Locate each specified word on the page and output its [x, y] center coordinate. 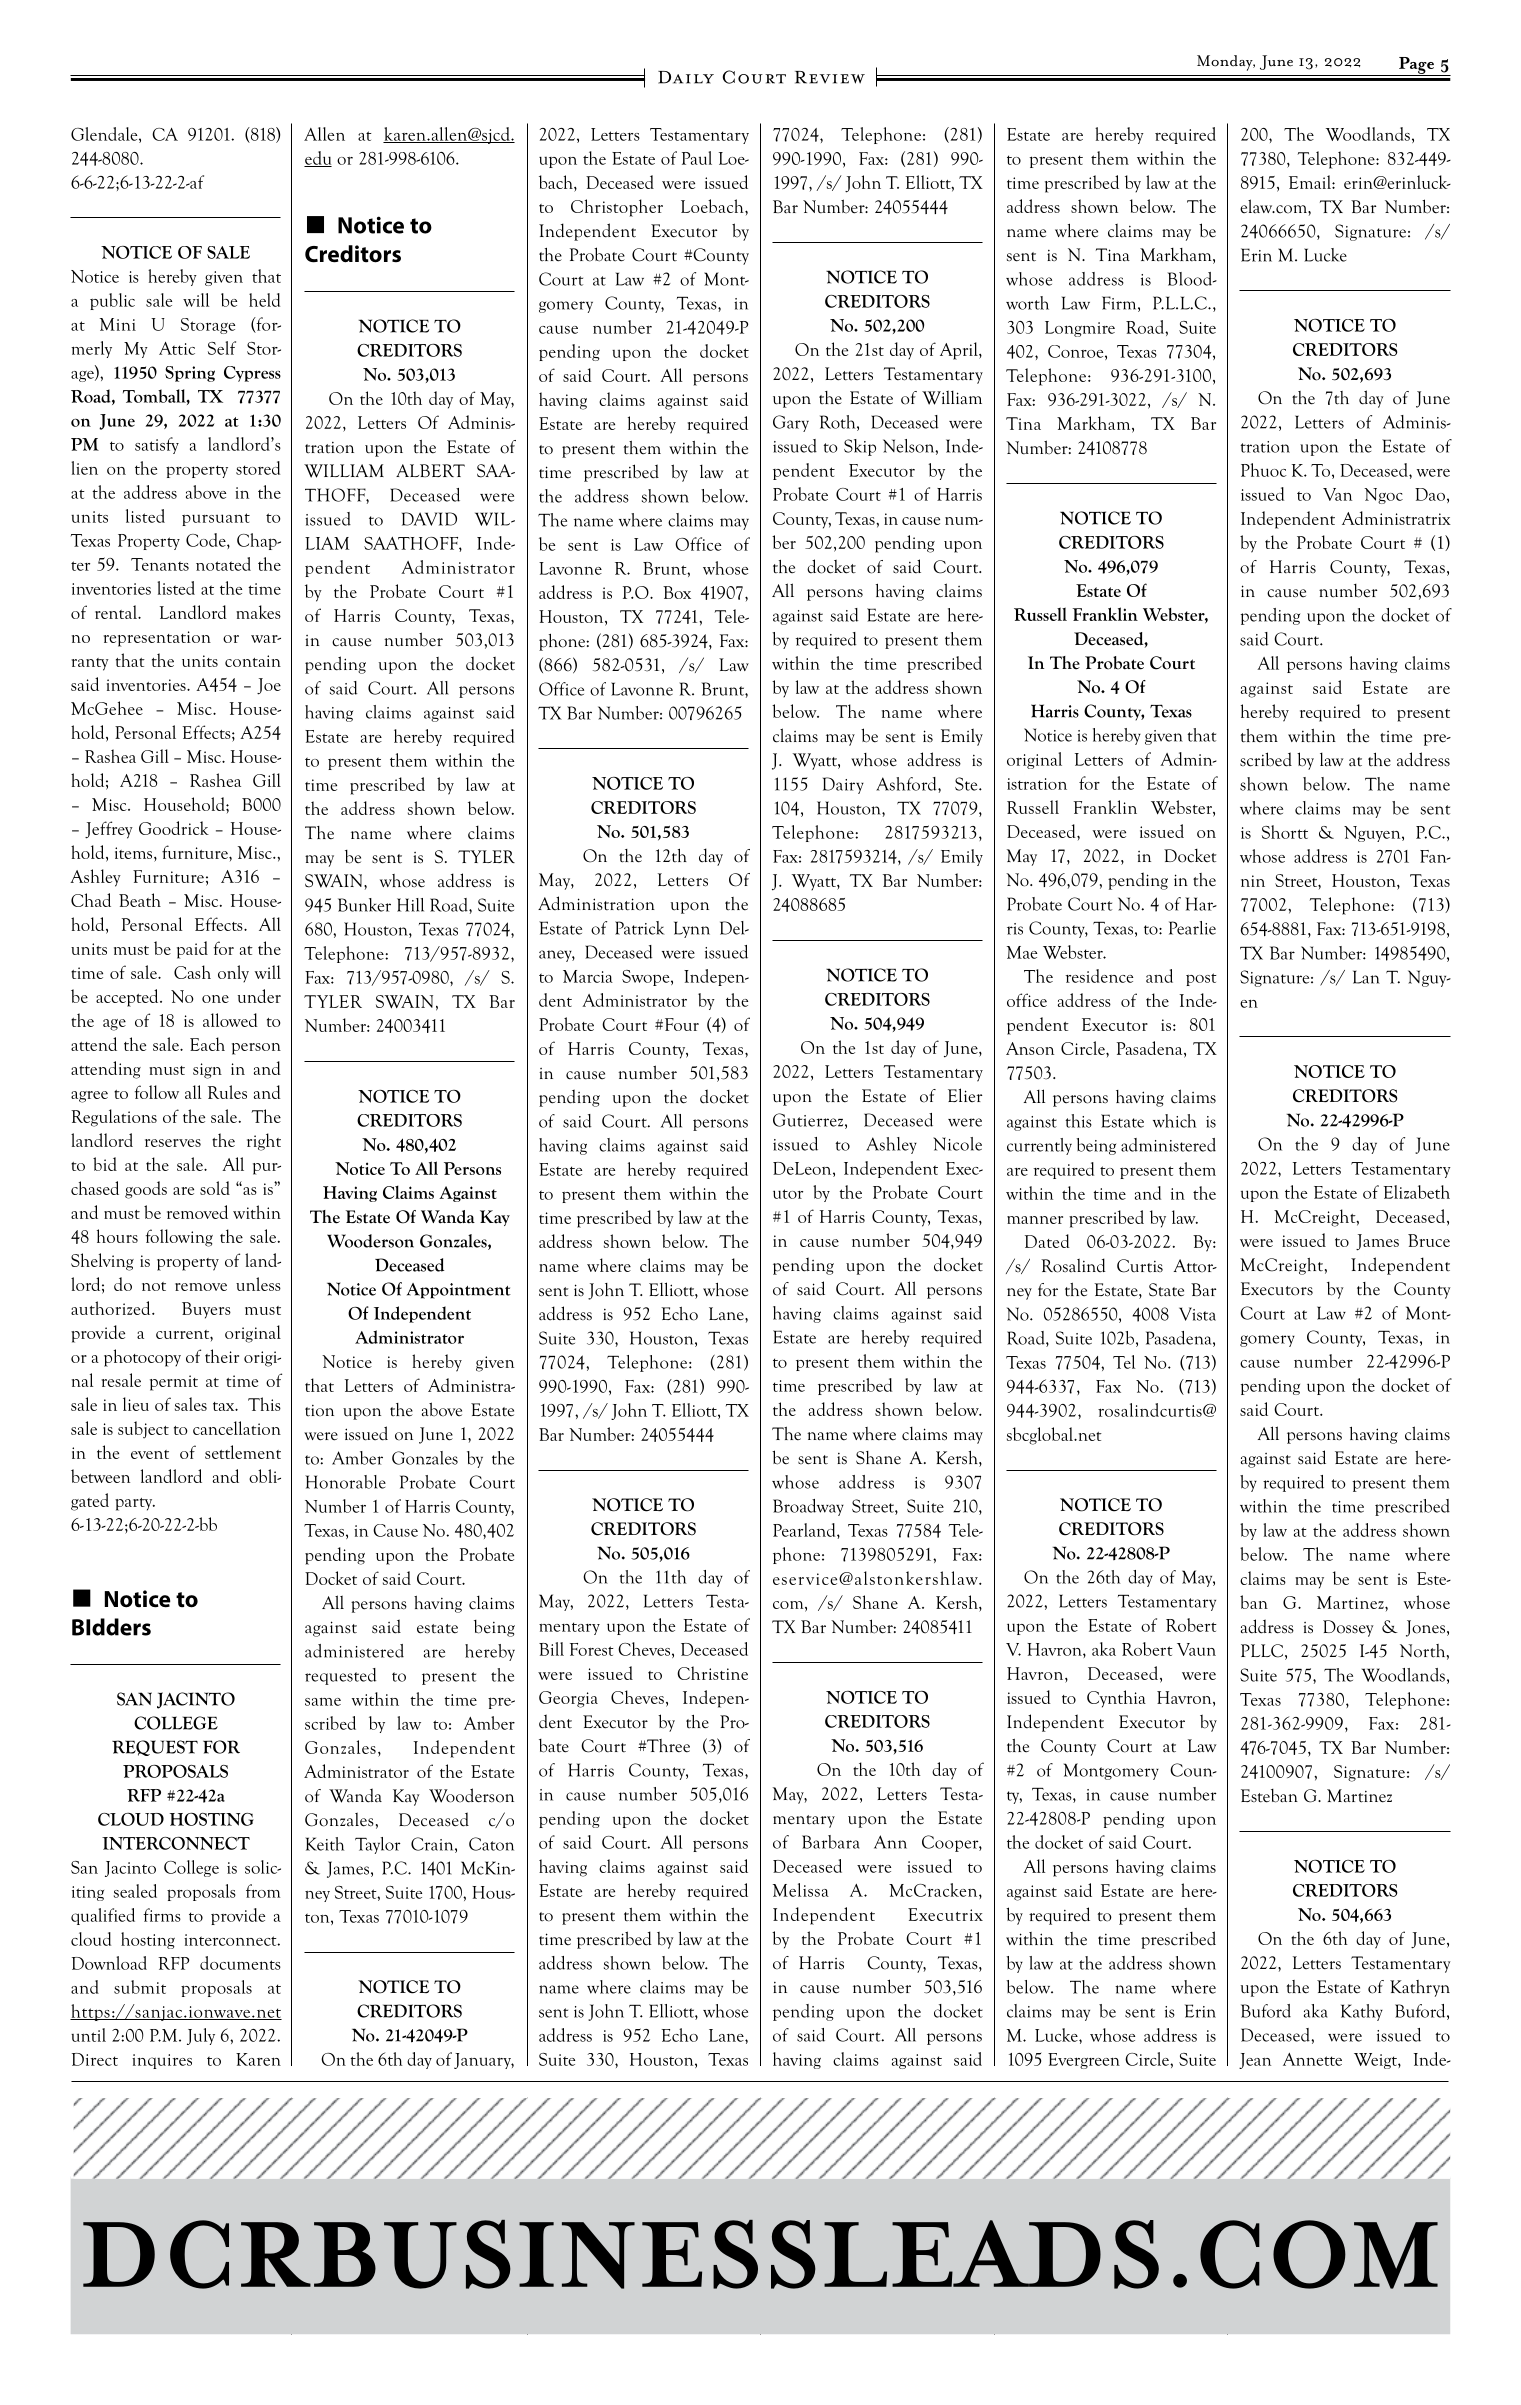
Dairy [843, 785]
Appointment [459, 1291]
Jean [1255, 2061]
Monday [1226, 63]
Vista [1197, 1314]
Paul [697, 158]
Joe [269, 686]
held [264, 300]
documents [240, 1963]
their [222, 1356]
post [1201, 979]
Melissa [801, 1890]
